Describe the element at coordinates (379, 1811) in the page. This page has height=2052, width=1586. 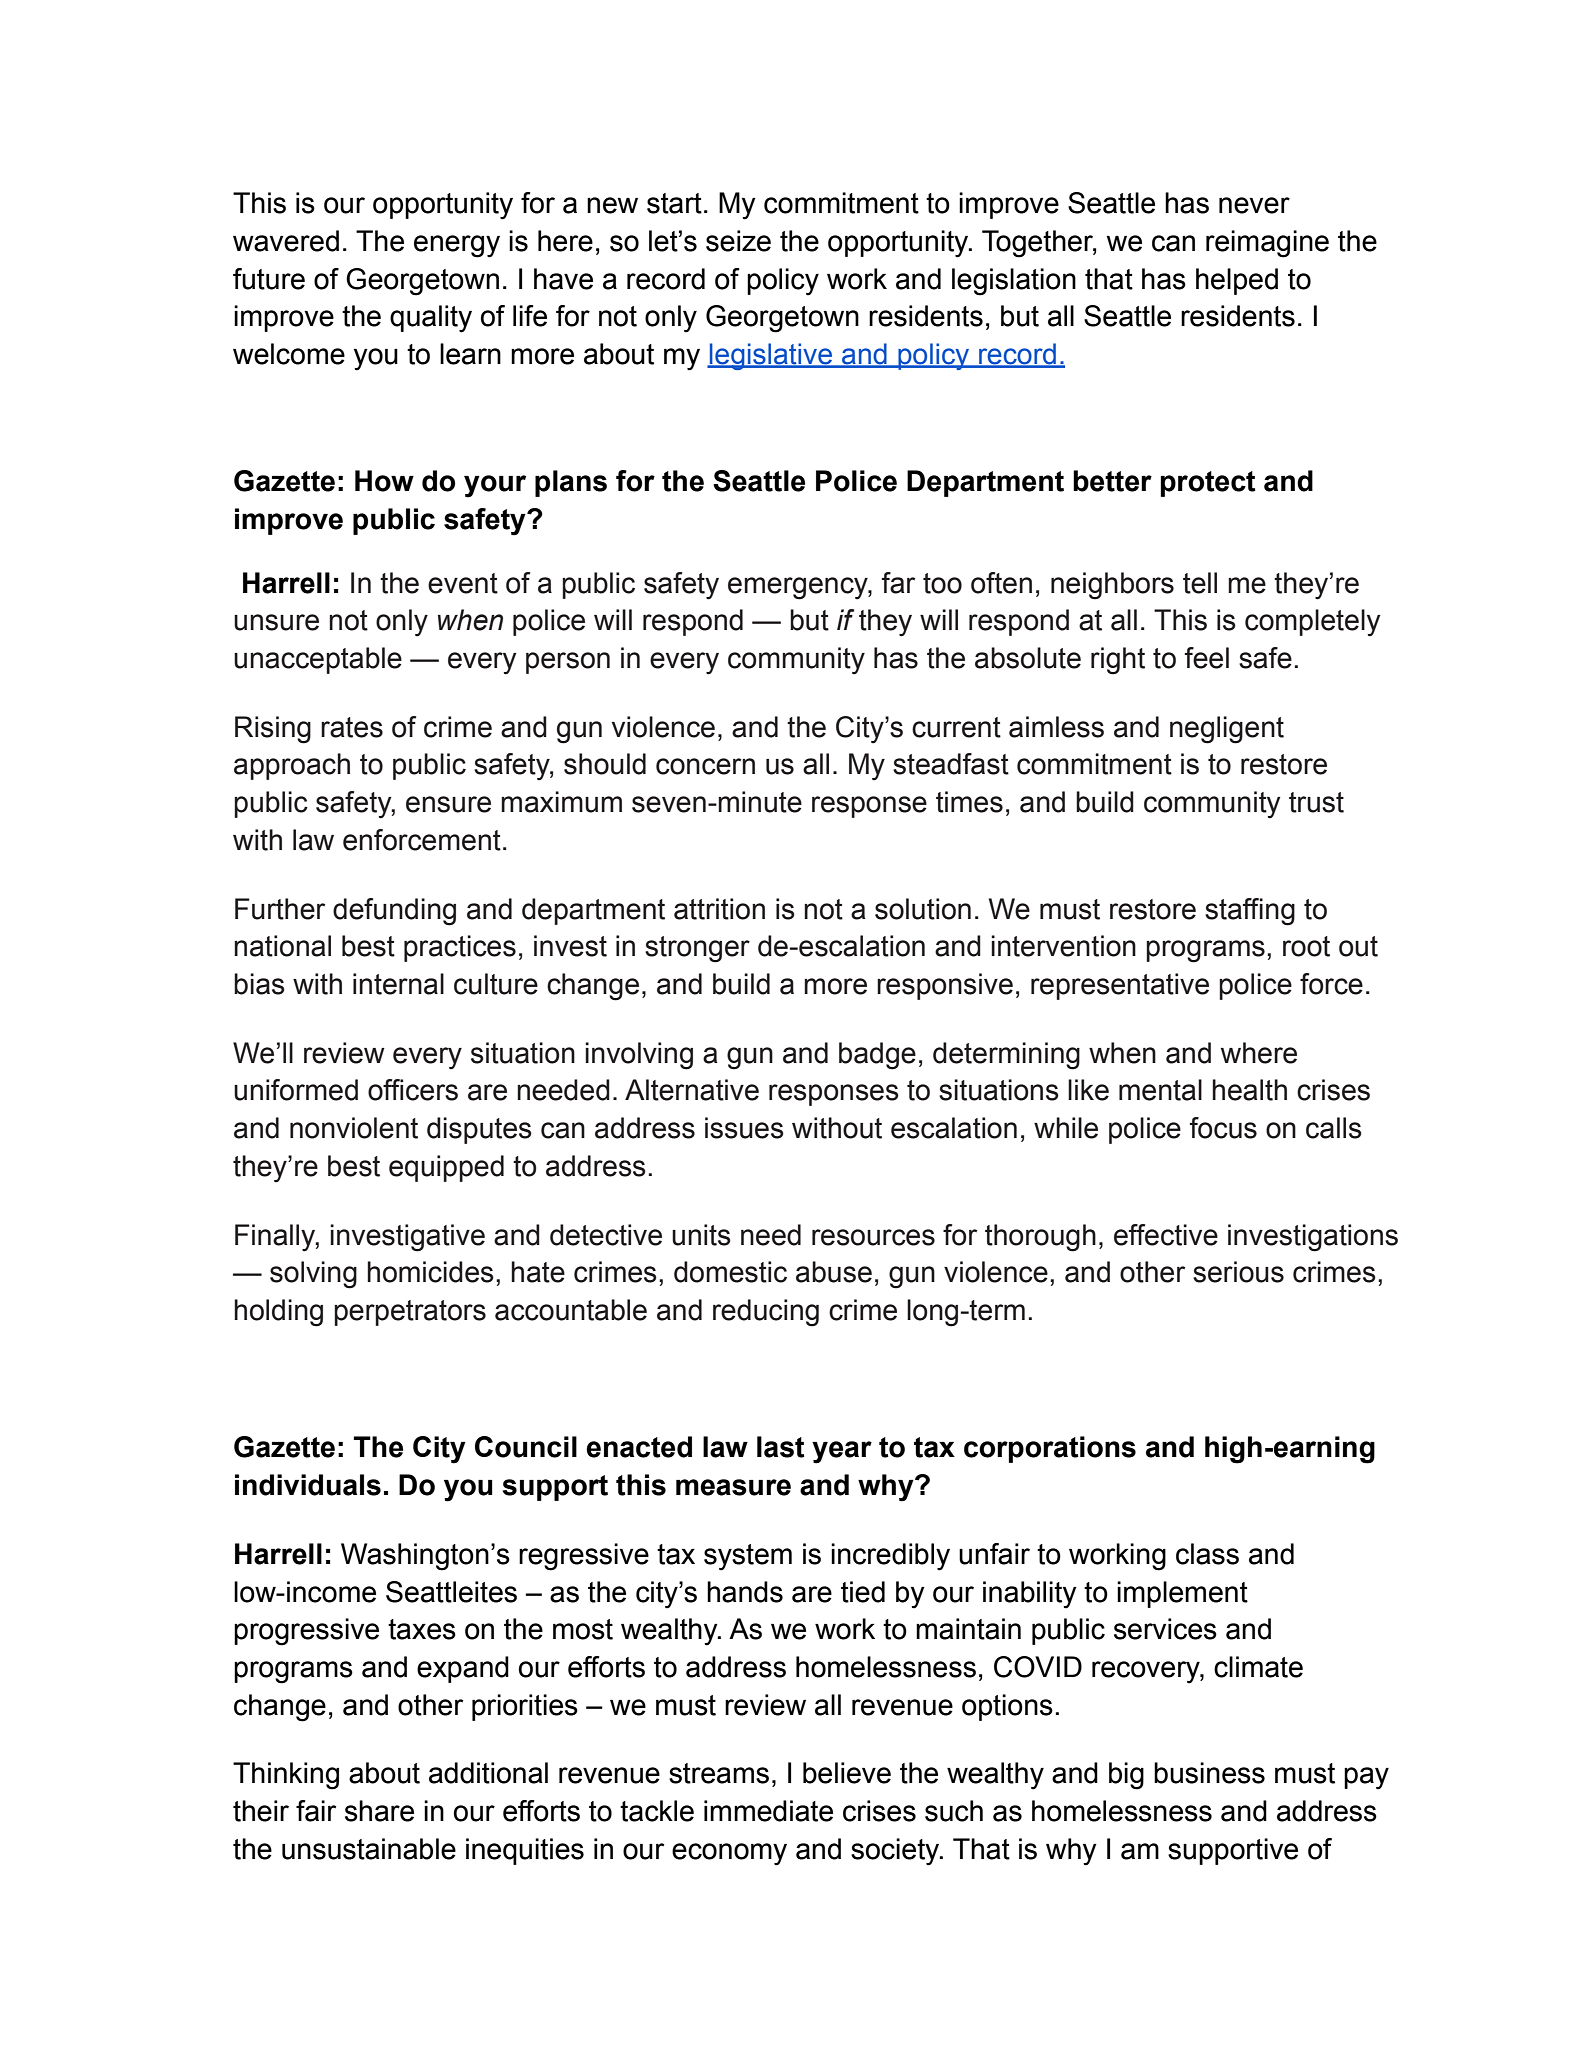
I see `share` at that location.
